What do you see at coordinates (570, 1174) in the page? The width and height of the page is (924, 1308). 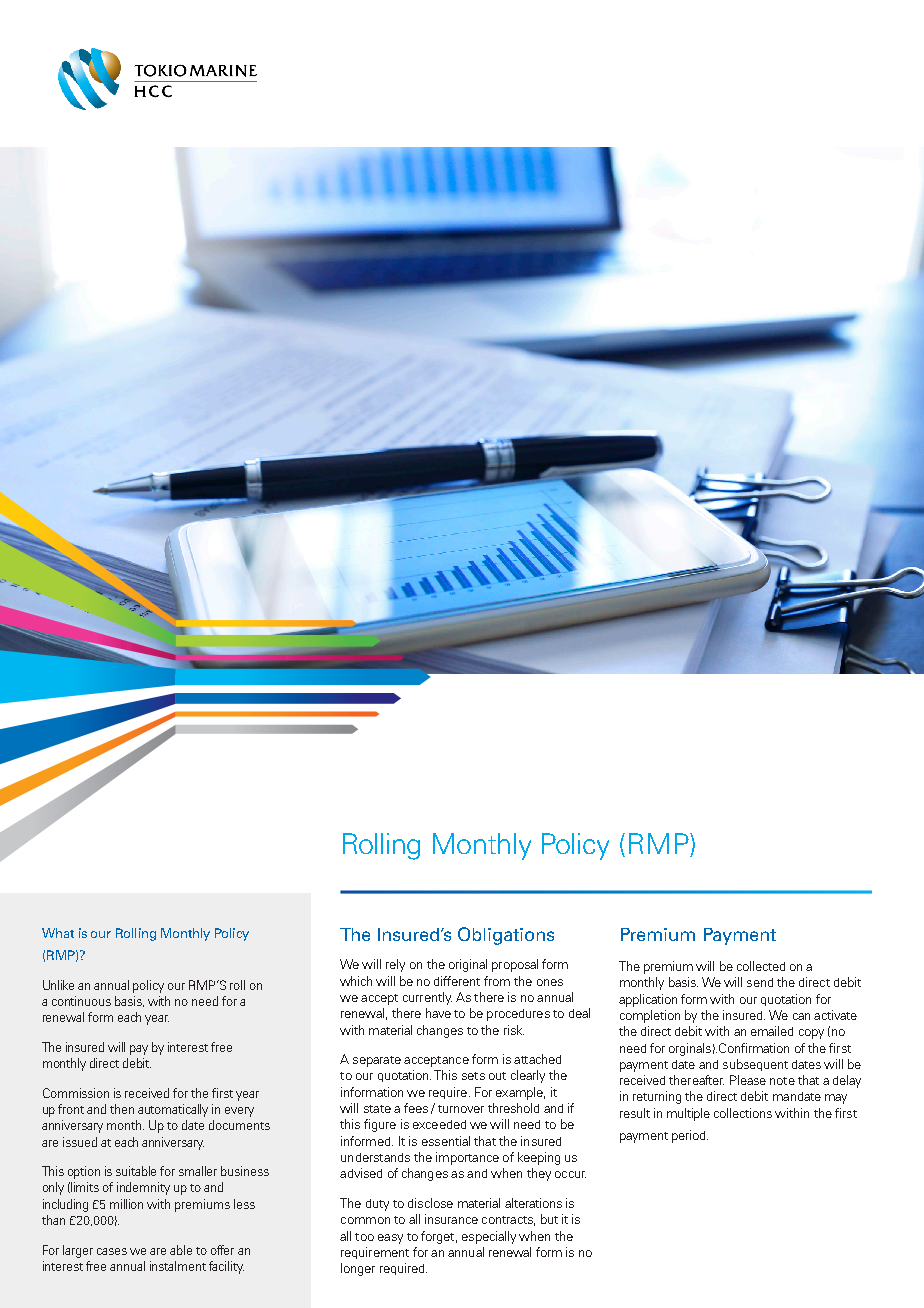 I see `occur` at bounding box center [570, 1174].
